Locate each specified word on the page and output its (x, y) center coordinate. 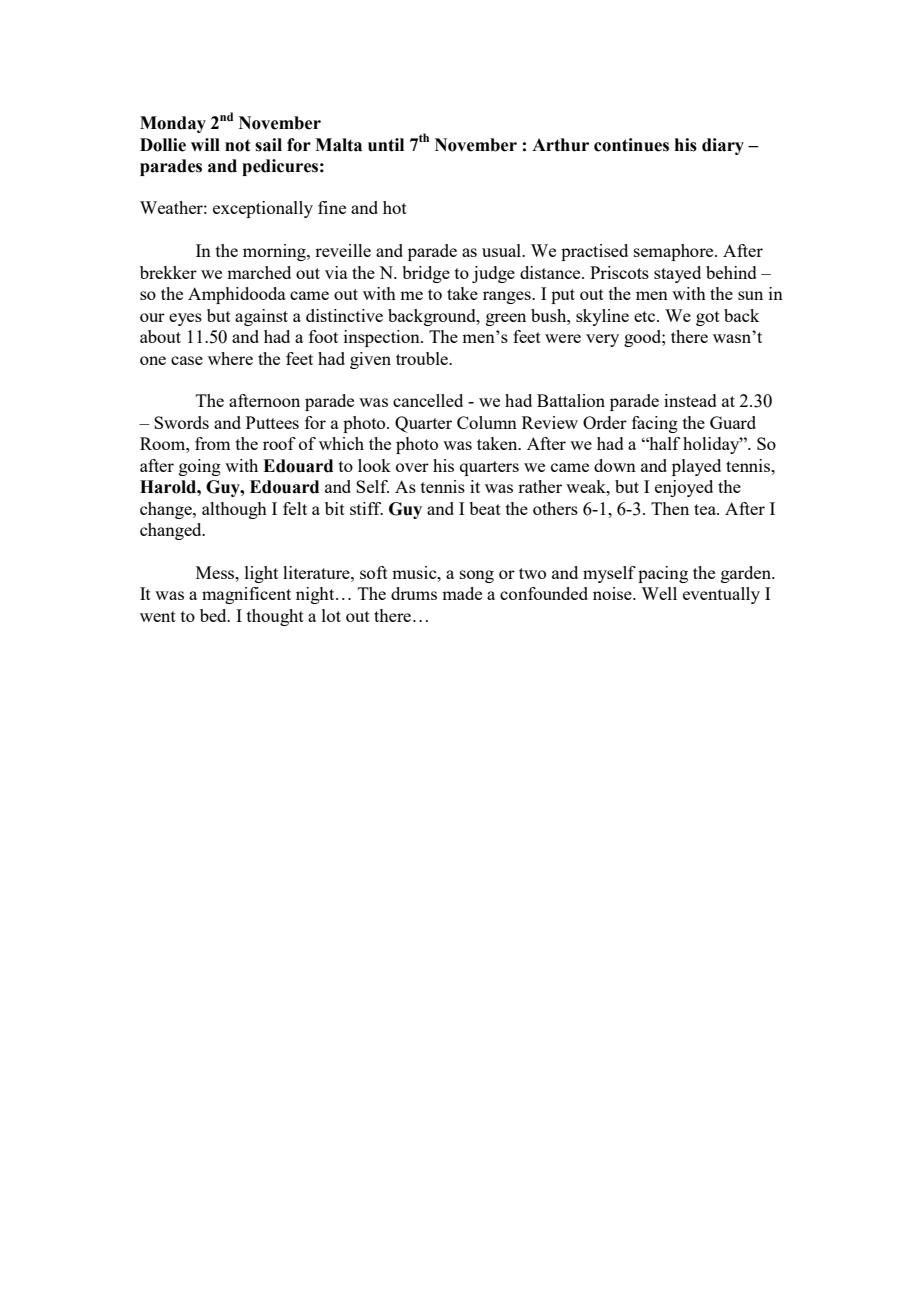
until (386, 145)
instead (690, 400)
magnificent (246, 595)
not (238, 145)
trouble (423, 358)
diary (723, 146)
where (230, 358)
